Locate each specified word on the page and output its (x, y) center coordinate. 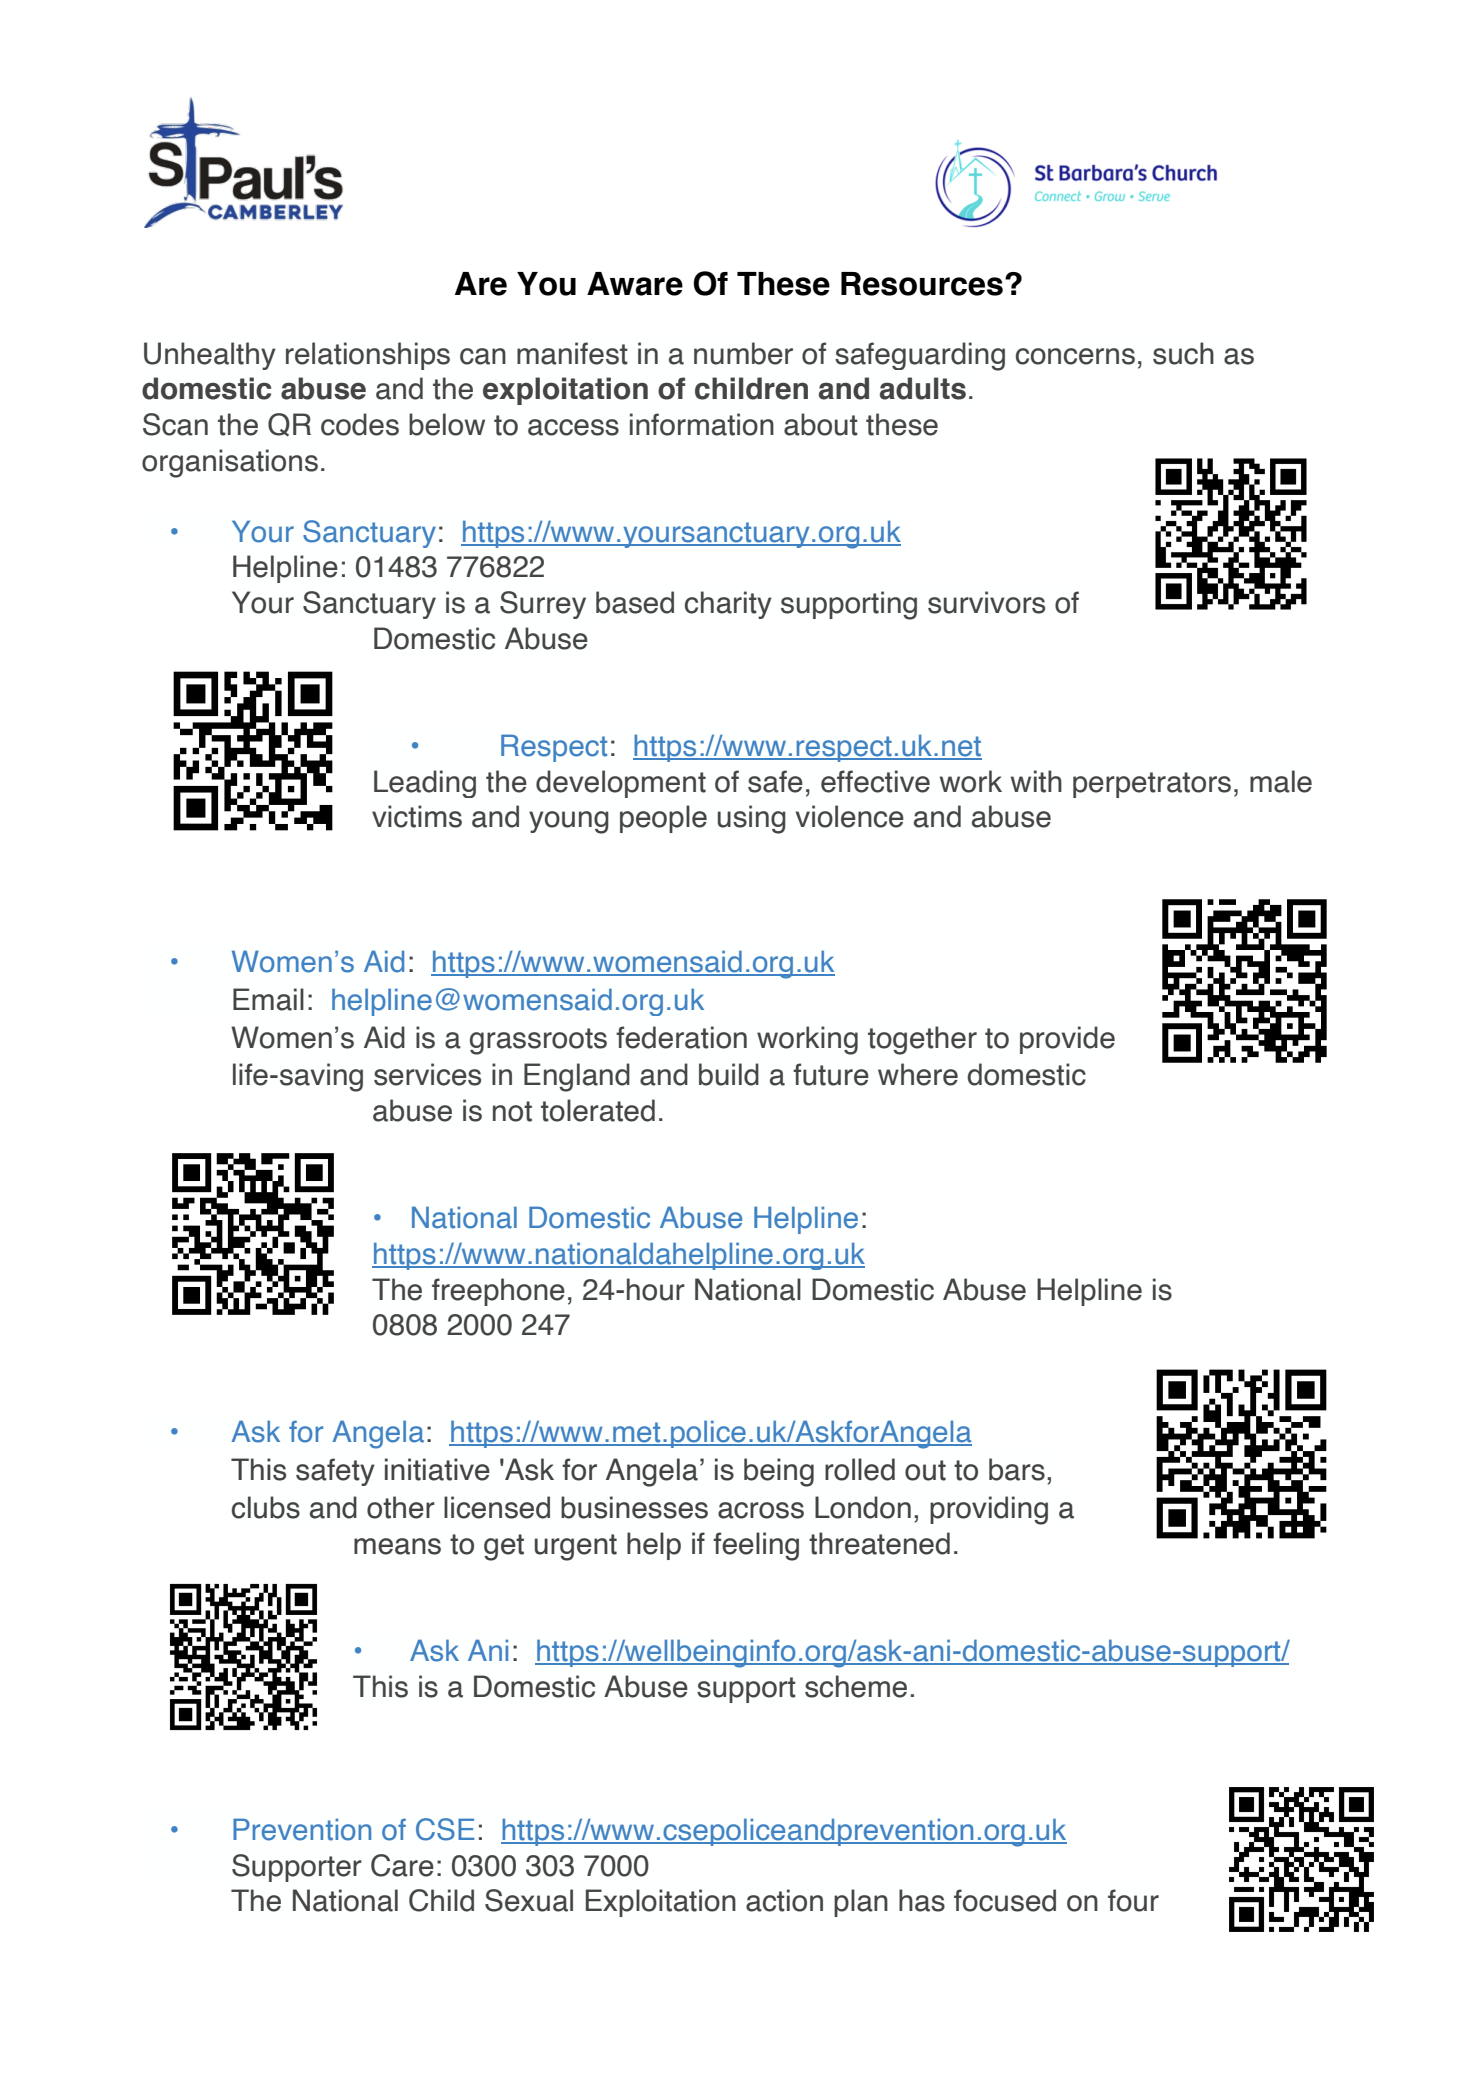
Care (402, 1865)
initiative (437, 1469)
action (784, 1900)
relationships (368, 356)
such (1183, 353)
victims (417, 816)
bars (1017, 1469)
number (743, 353)
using (752, 819)
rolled (860, 1469)
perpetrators (1152, 785)
